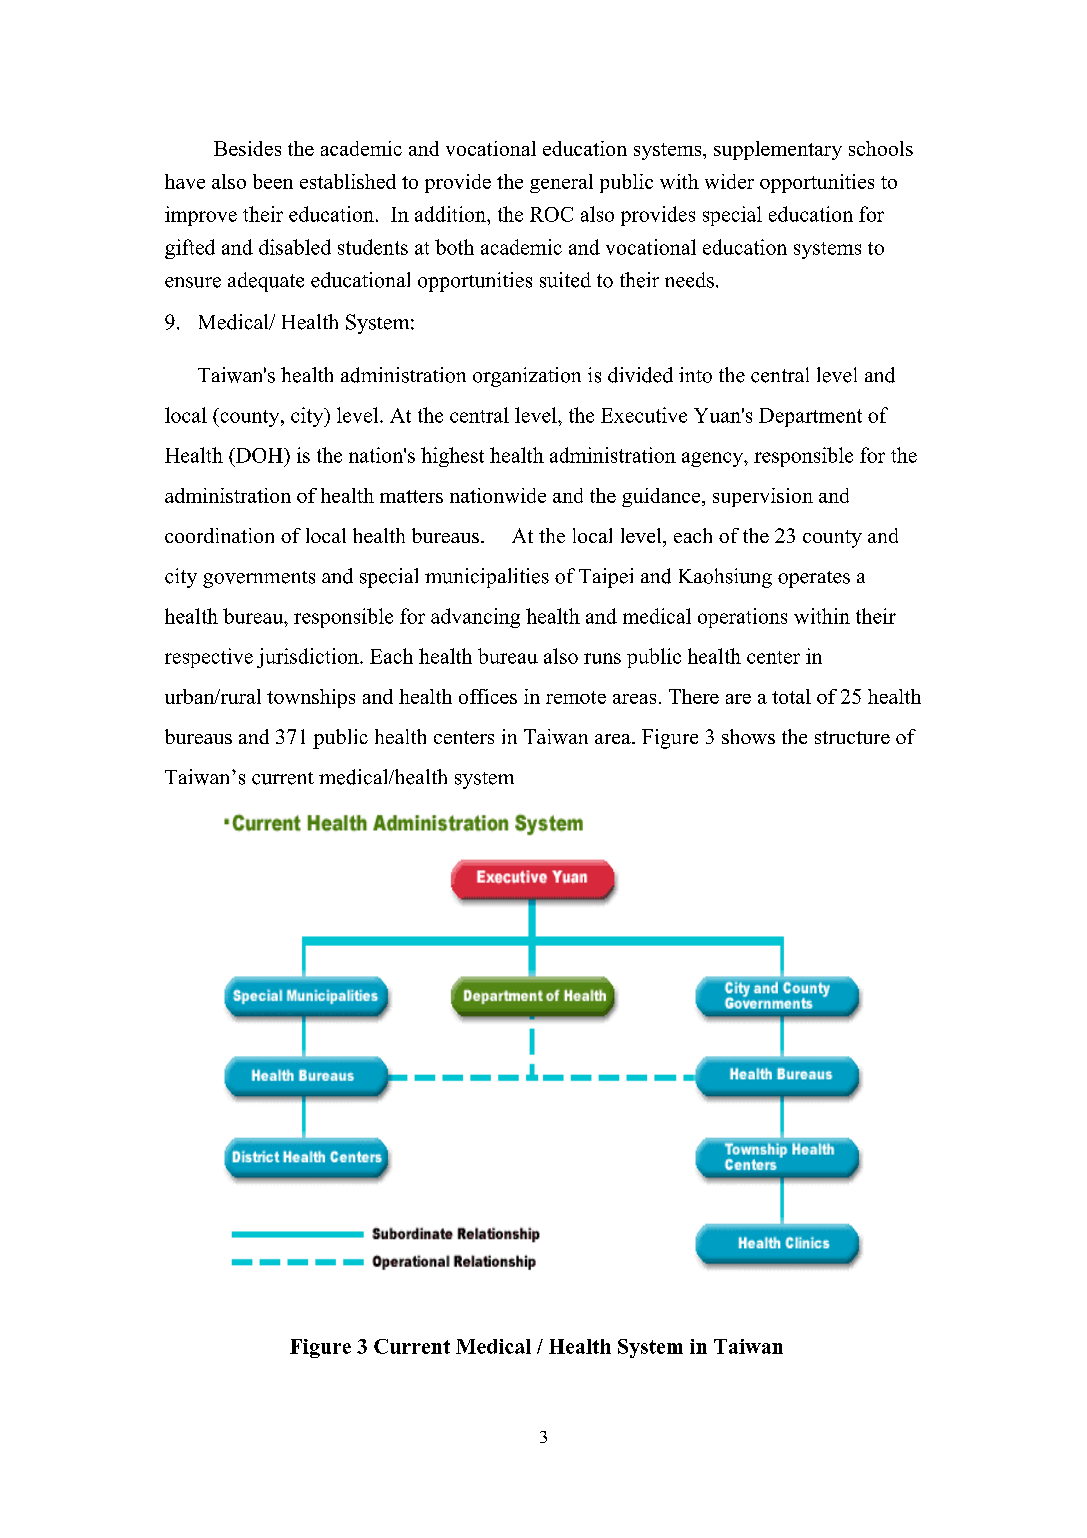 The image size is (1087, 1538). Describe the element at coordinates (259, 579) in the screenshot. I see `governments` at that location.
